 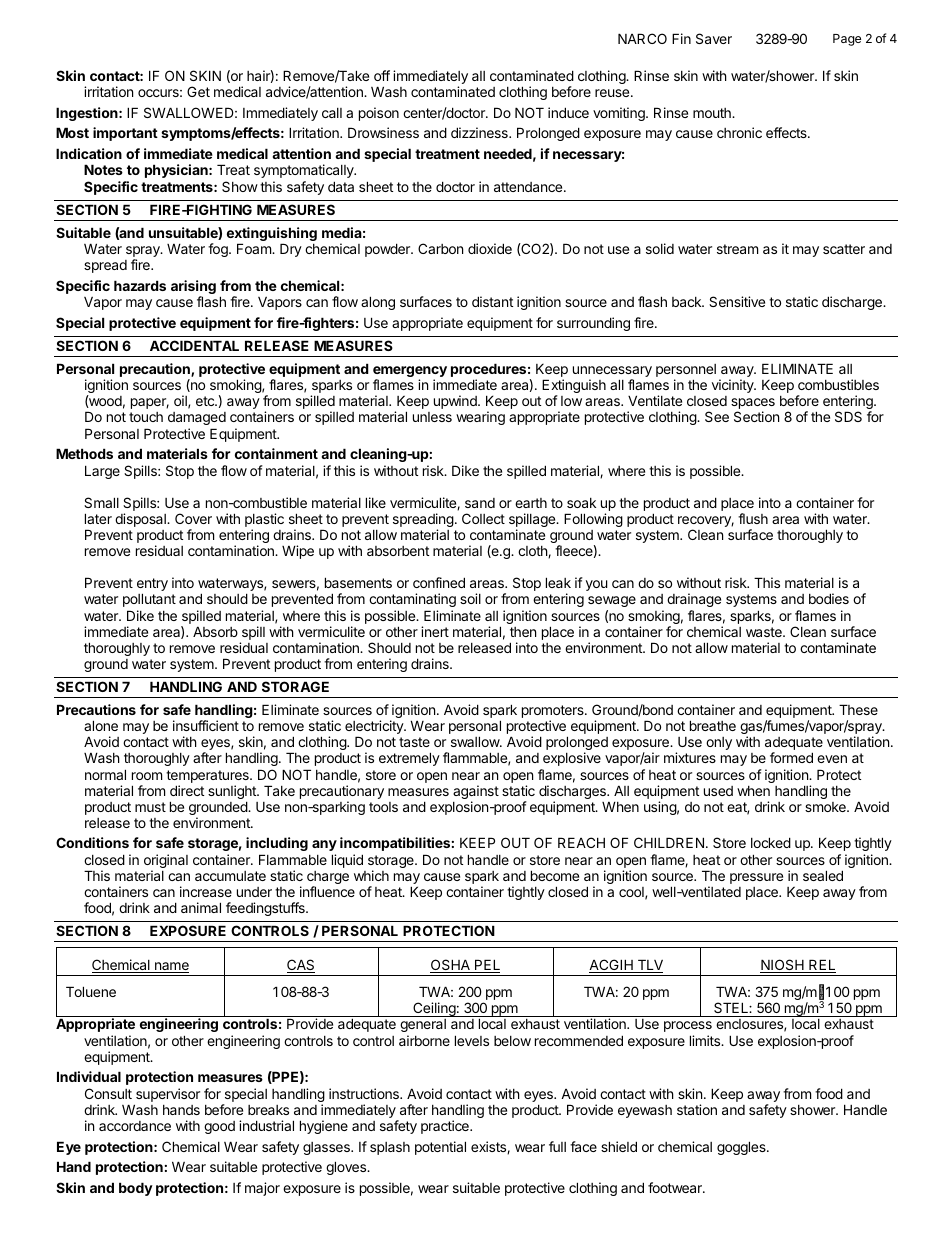 I want to click on distant, so click(x=492, y=301).
